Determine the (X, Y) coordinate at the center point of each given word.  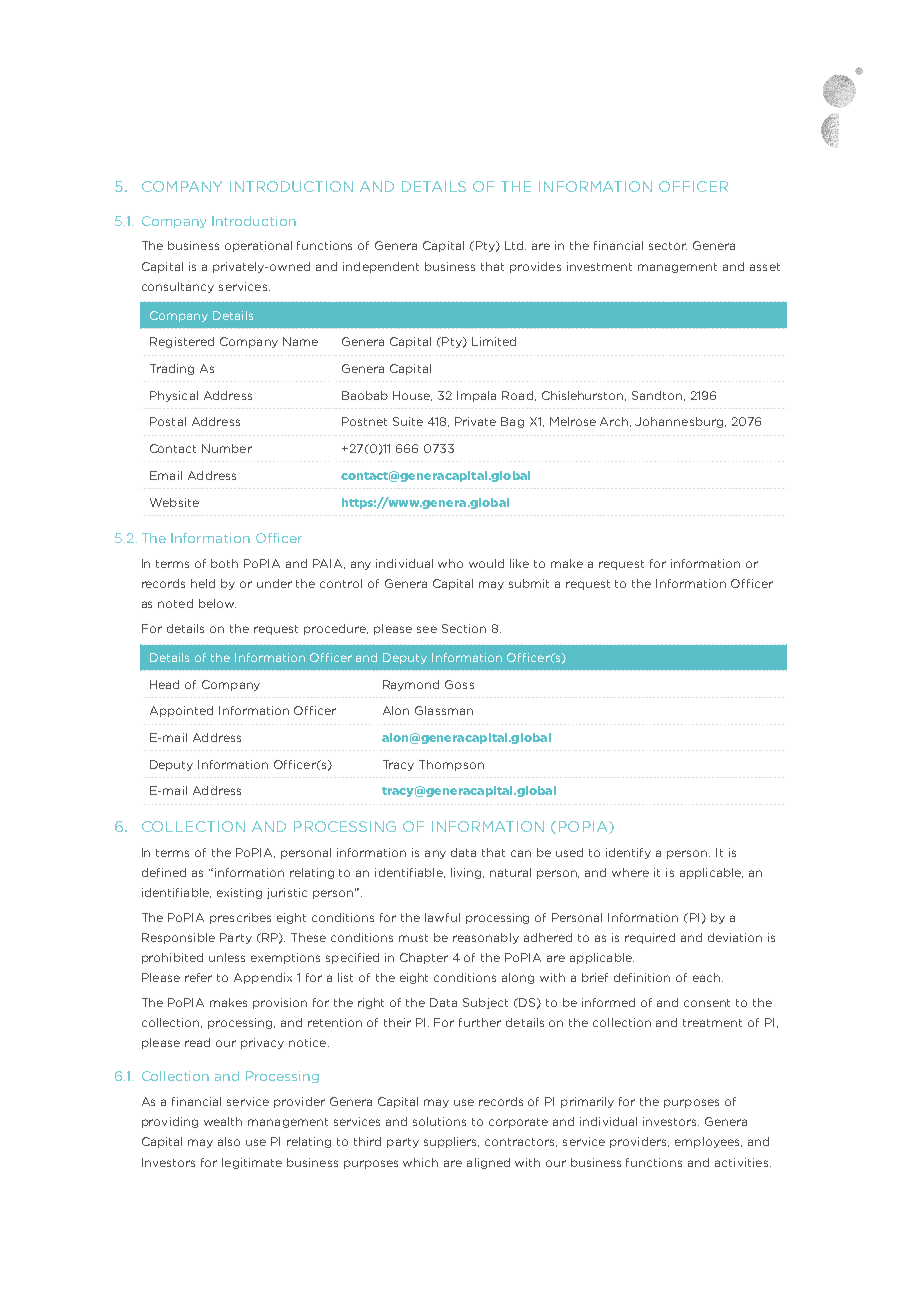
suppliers (451, 1142)
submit (529, 583)
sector (668, 246)
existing (239, 893)
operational (258, 246)
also (229, 1141)
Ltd (515, 245)
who (450, 563)
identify (628, 853)
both (224, 563)
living (467, 873)
